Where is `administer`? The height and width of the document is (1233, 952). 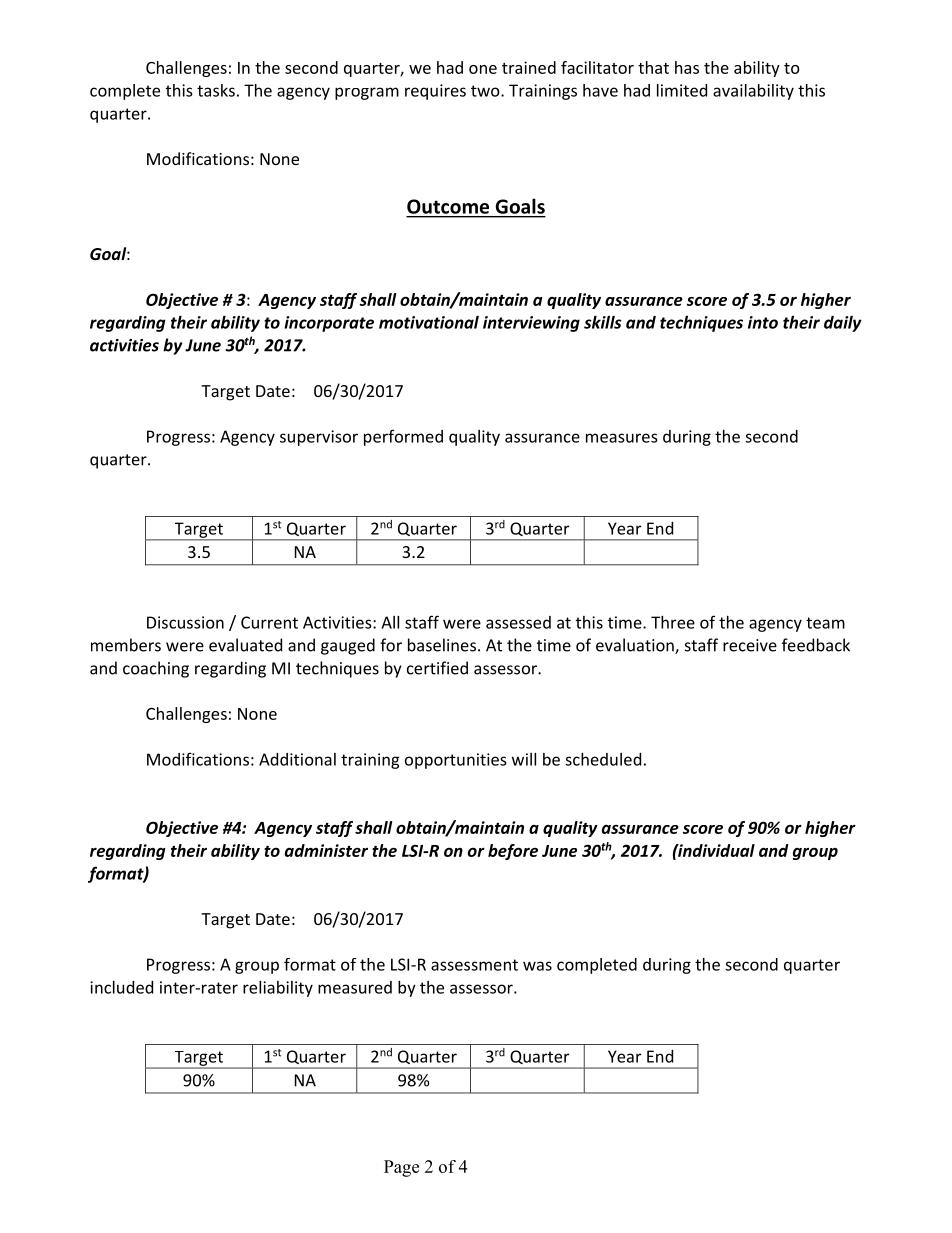
administer is located at coordinates (326, 850).
